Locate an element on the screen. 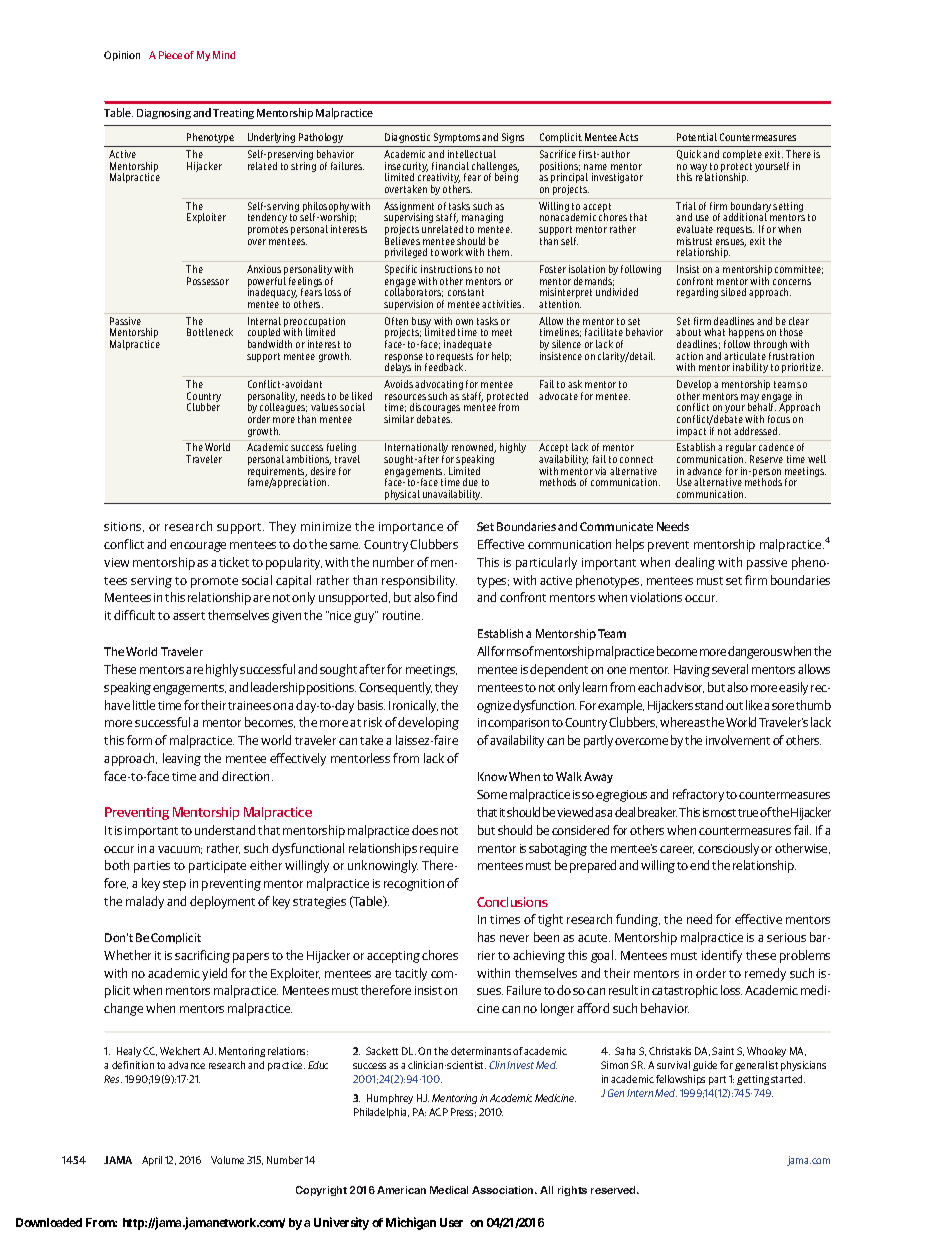 Image resolution: width=952 pixels, height=1233 pixels. recognition is located at coordinates (414, 885).
